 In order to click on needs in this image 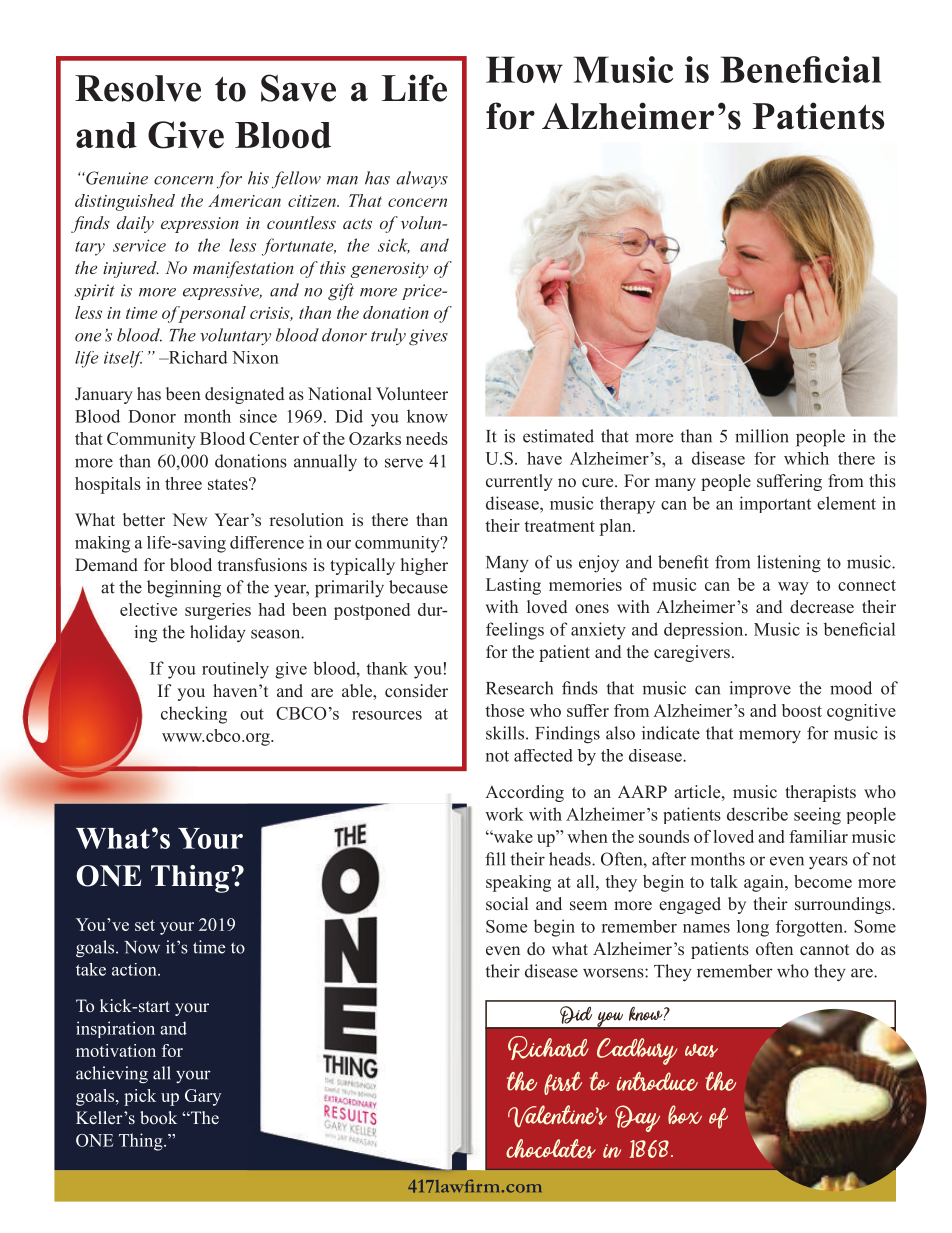, I will do `click(427, 438)`.
